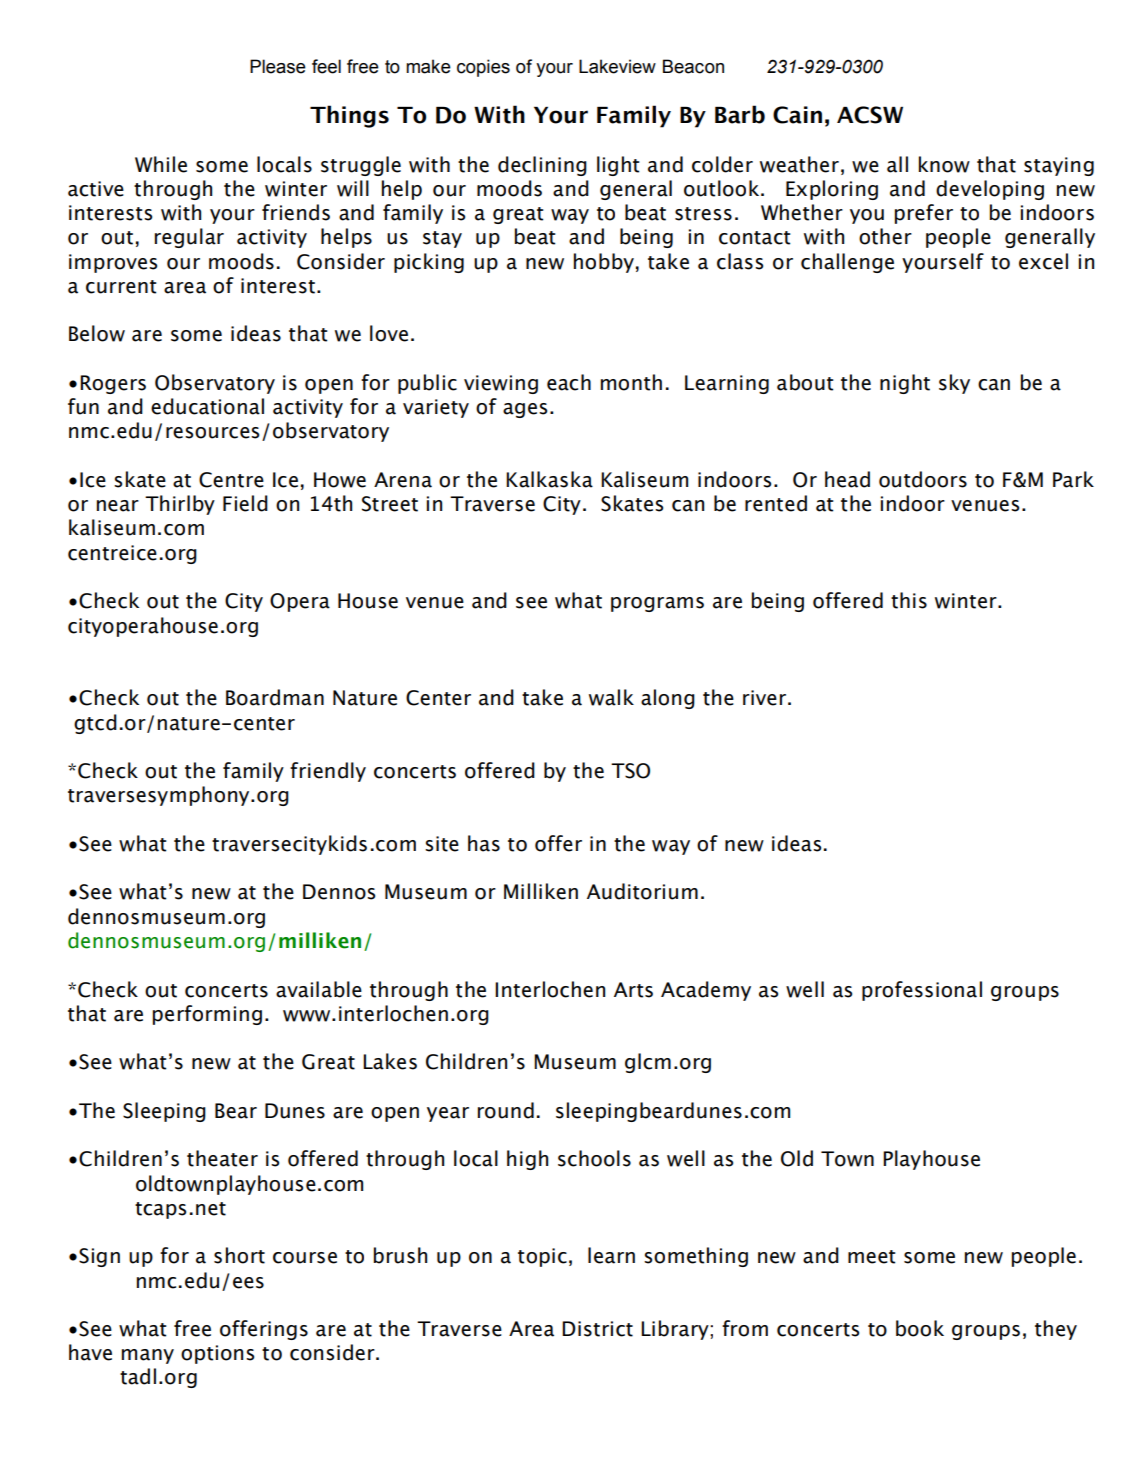 The width and height of the image is (1146, 1483). I want to click on Lakeview, so click(617, 66).
